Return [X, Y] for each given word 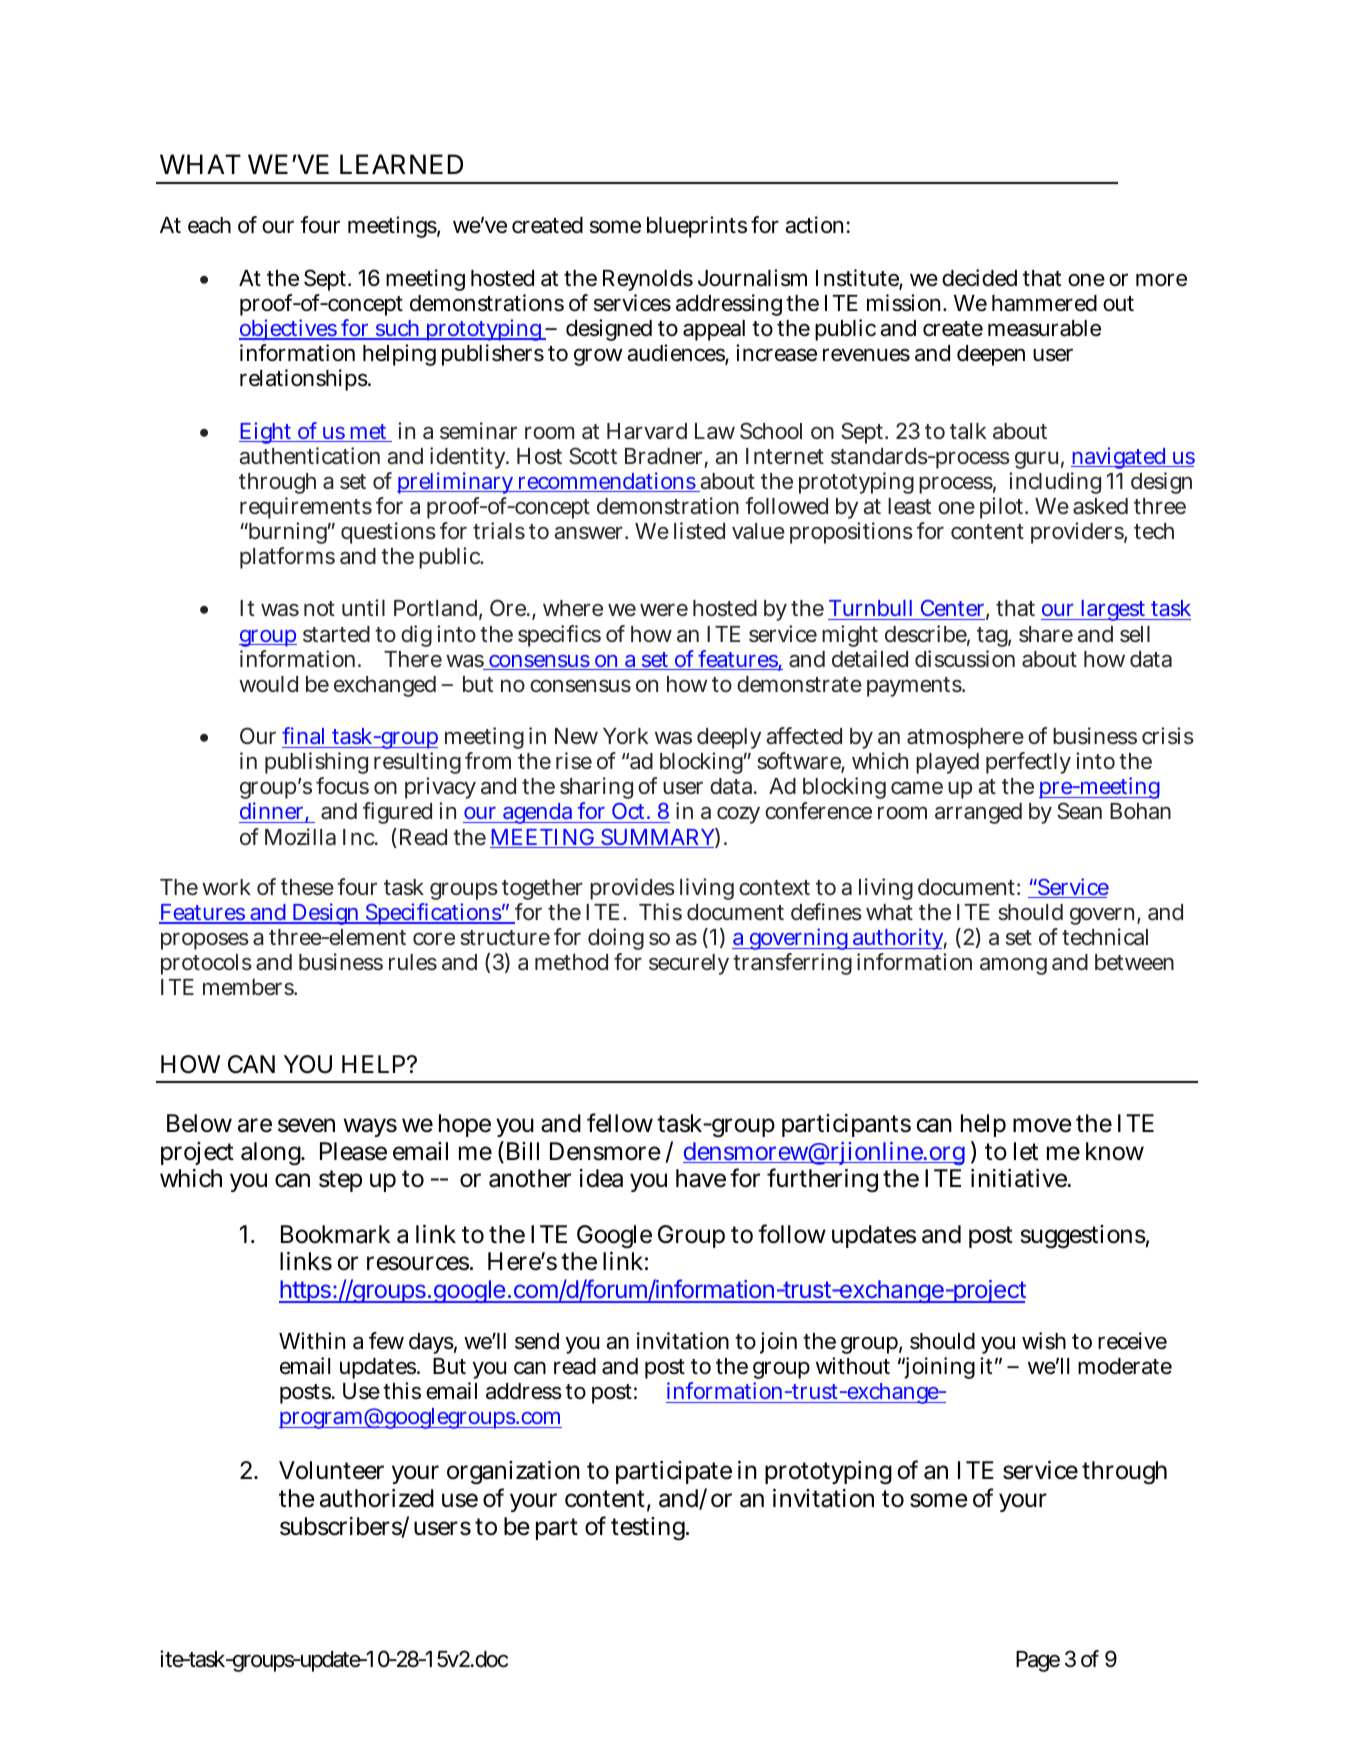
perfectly [1028, 763]
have [701, 1178]
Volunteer [331, 1470]
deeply [729, 740]
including [1055, 483]
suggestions [1083, 1237]
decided [979, 278]
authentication [309, 456]
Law [715, 431]
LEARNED [401, 164]
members [249, 987]
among [1013, 966]
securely [689, 964]
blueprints [697, 227]
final [303, 735]
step [340, 1181]
